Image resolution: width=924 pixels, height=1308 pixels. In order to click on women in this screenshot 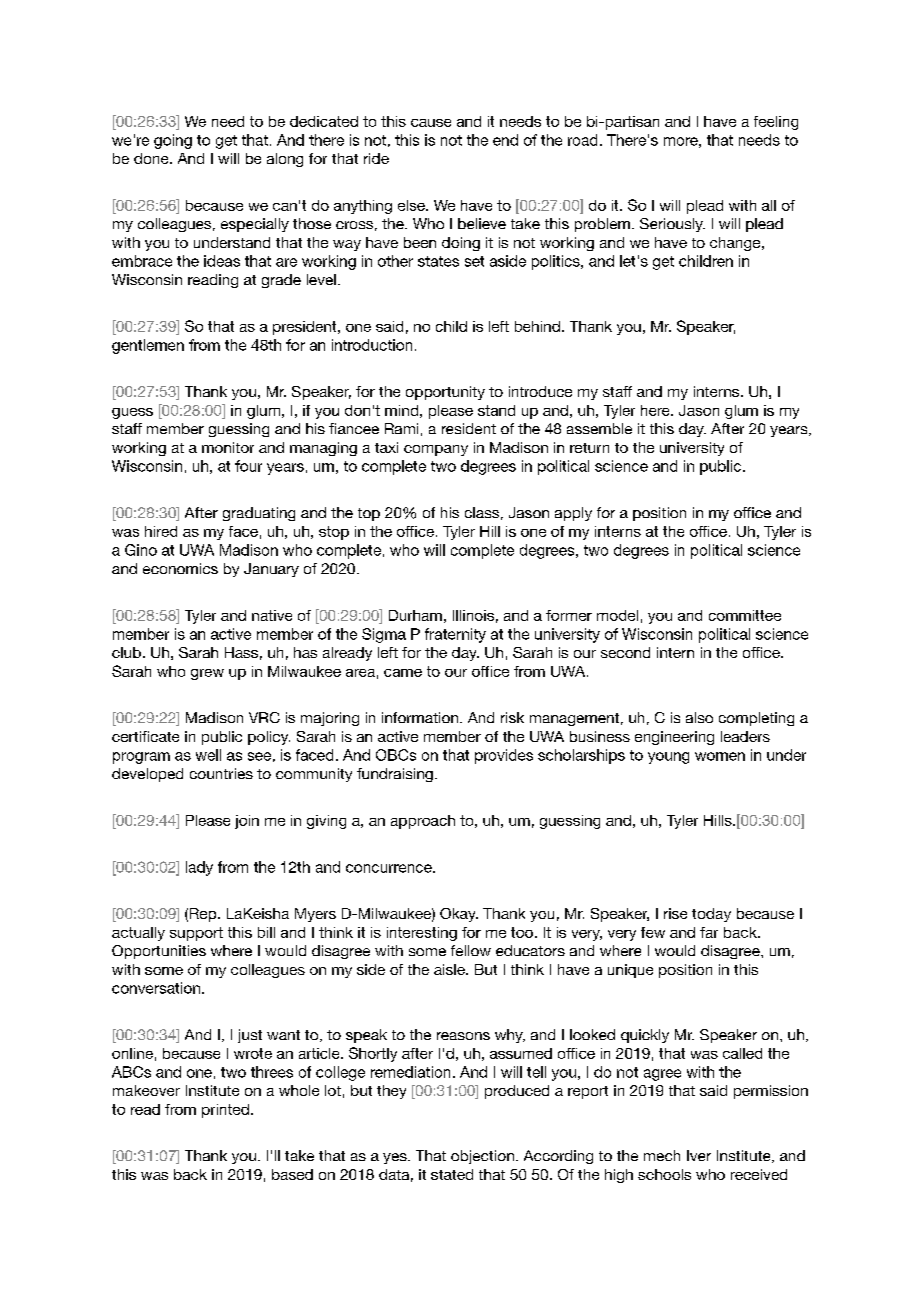, I will do `click(720, 756)`.
